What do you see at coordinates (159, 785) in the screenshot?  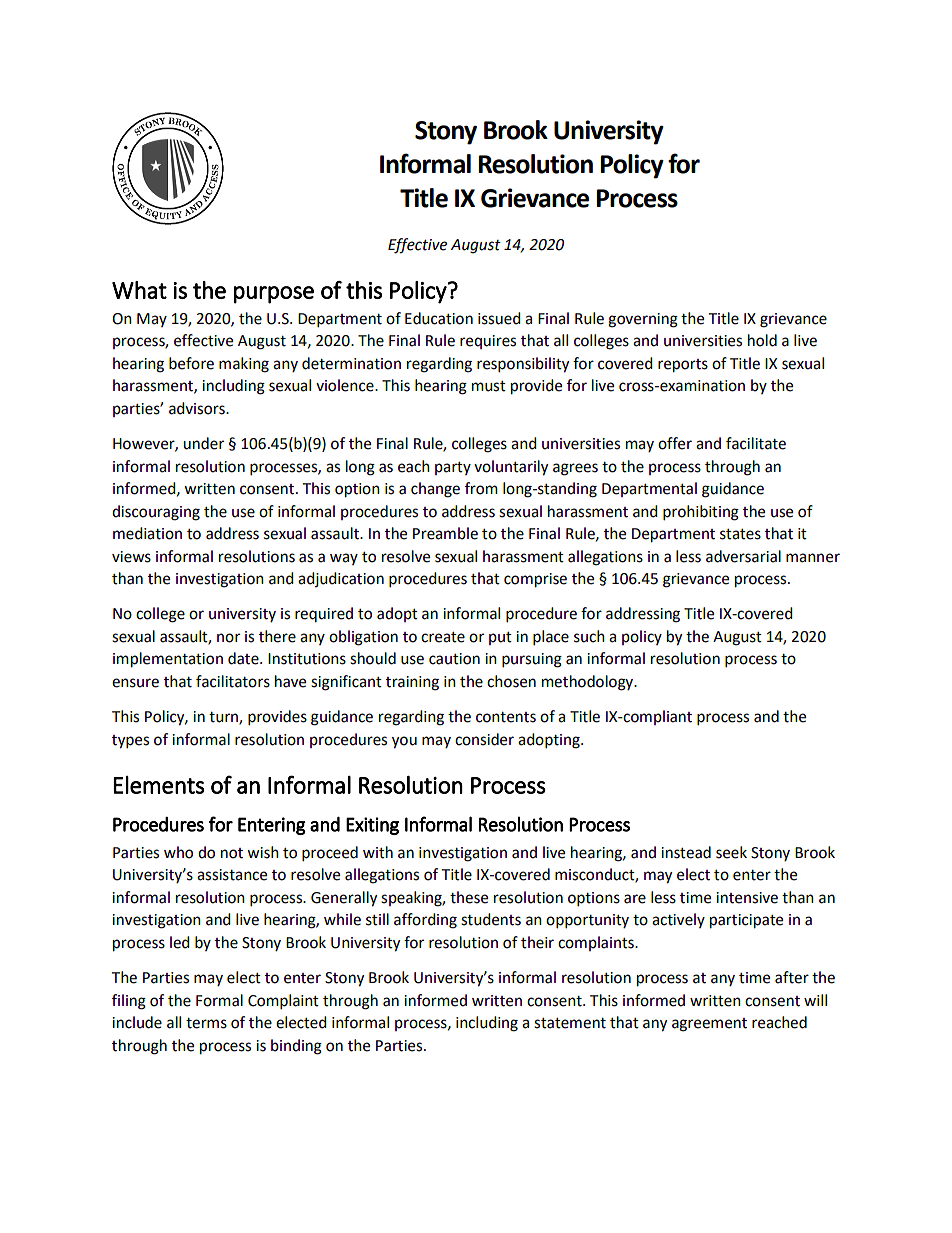 I see `Elements` at bounding box center [159, 785].
